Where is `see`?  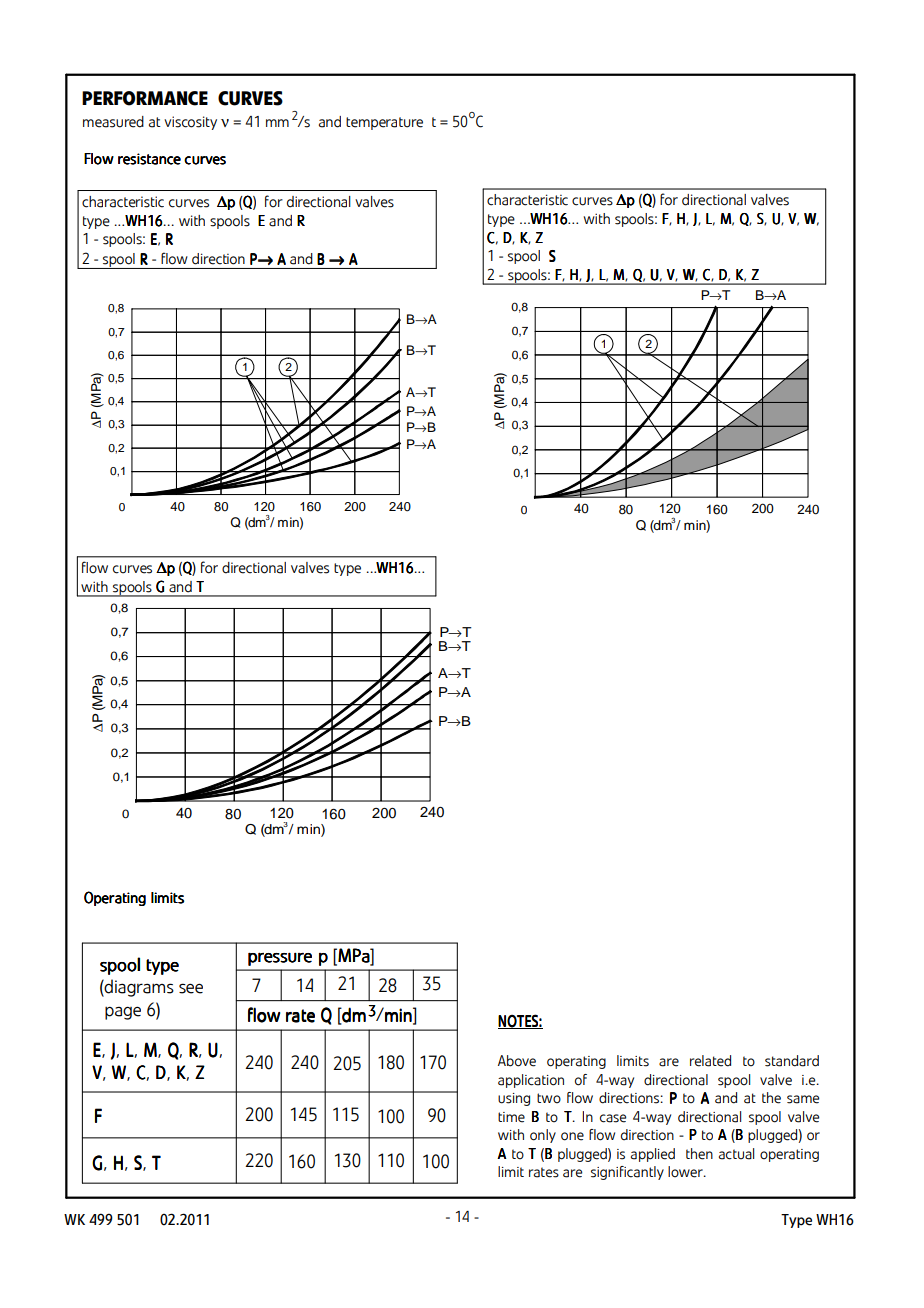 see is located at coordinates (191, 988).
